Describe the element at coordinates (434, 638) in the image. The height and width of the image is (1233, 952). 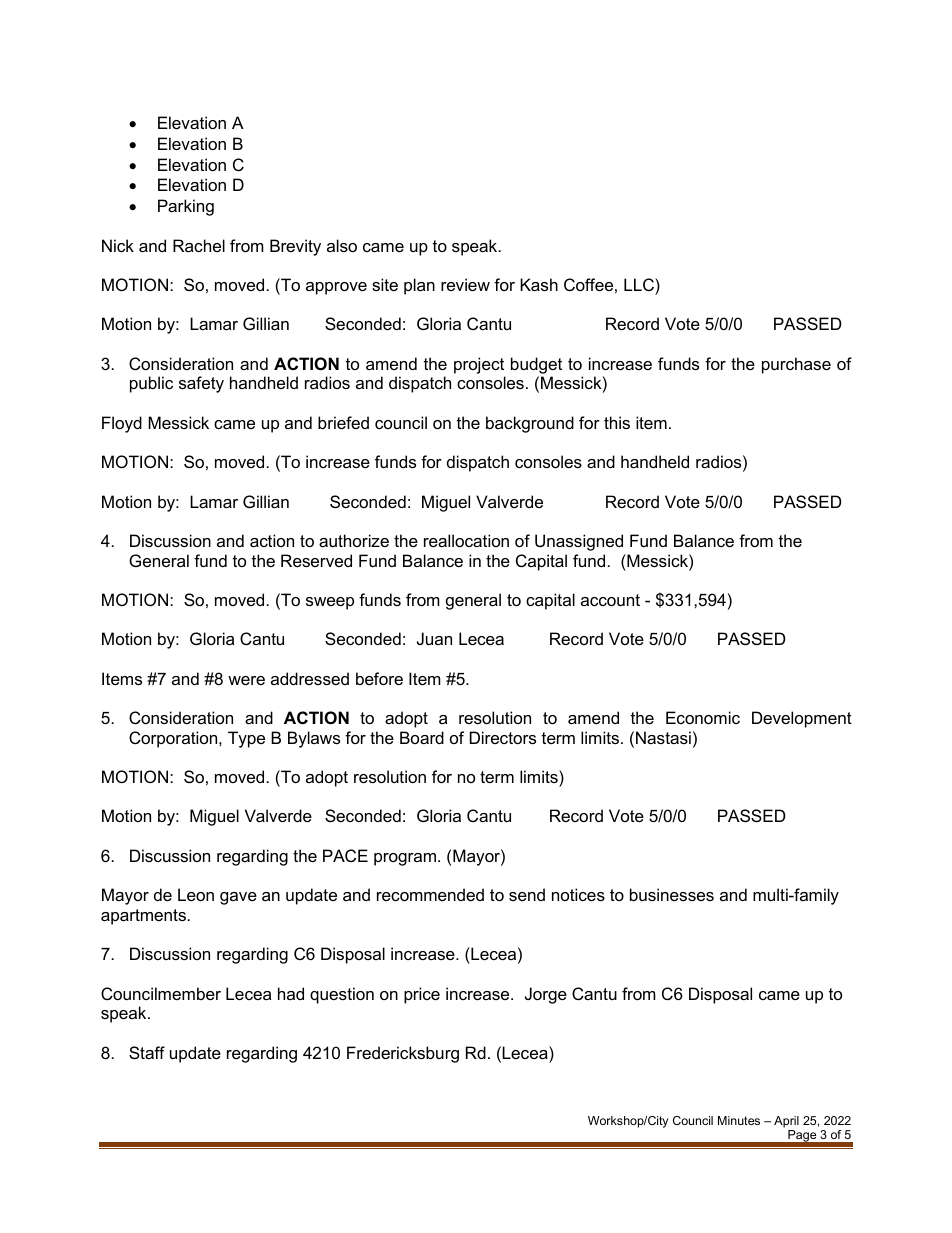
I see `Juan` at that location.
